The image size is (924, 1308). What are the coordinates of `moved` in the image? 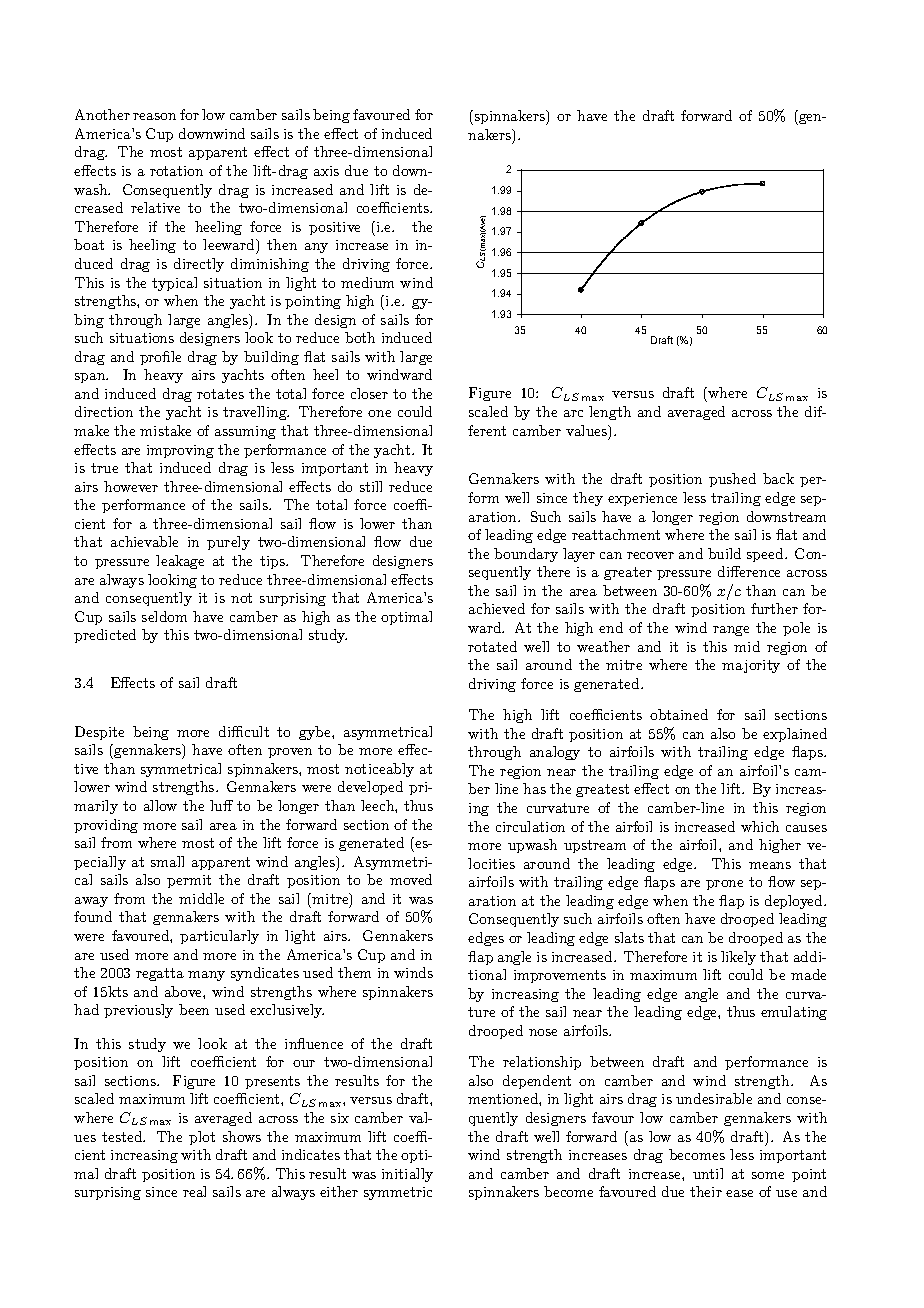 It's located at (411, 879).
